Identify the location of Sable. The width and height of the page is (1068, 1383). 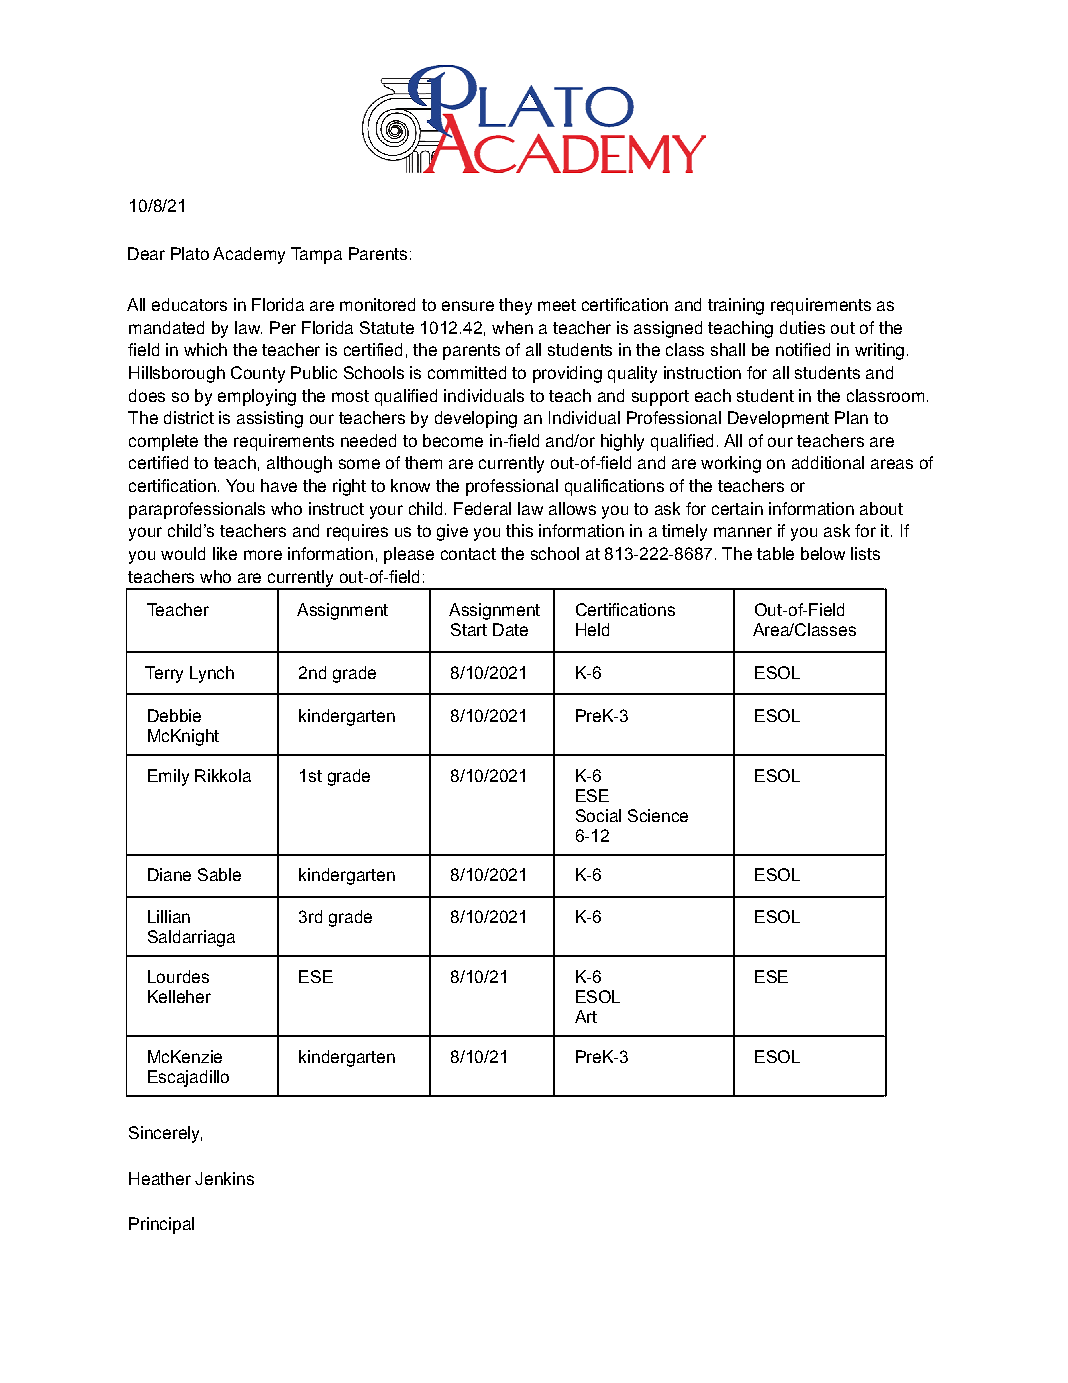
(219, 874).
